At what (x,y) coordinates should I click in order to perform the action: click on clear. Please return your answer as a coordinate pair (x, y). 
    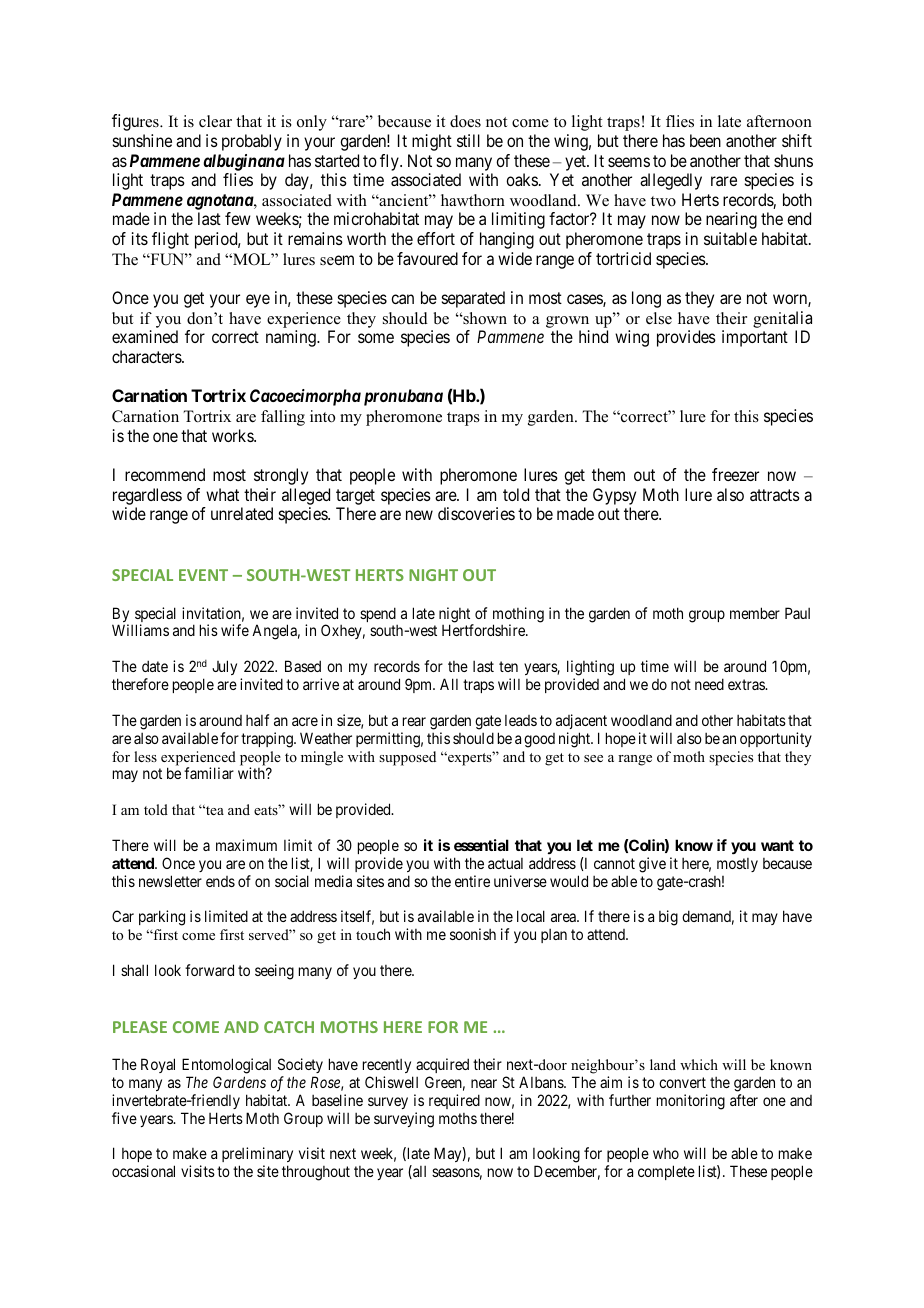
    Looking at the image, I should click on (215, 121).
